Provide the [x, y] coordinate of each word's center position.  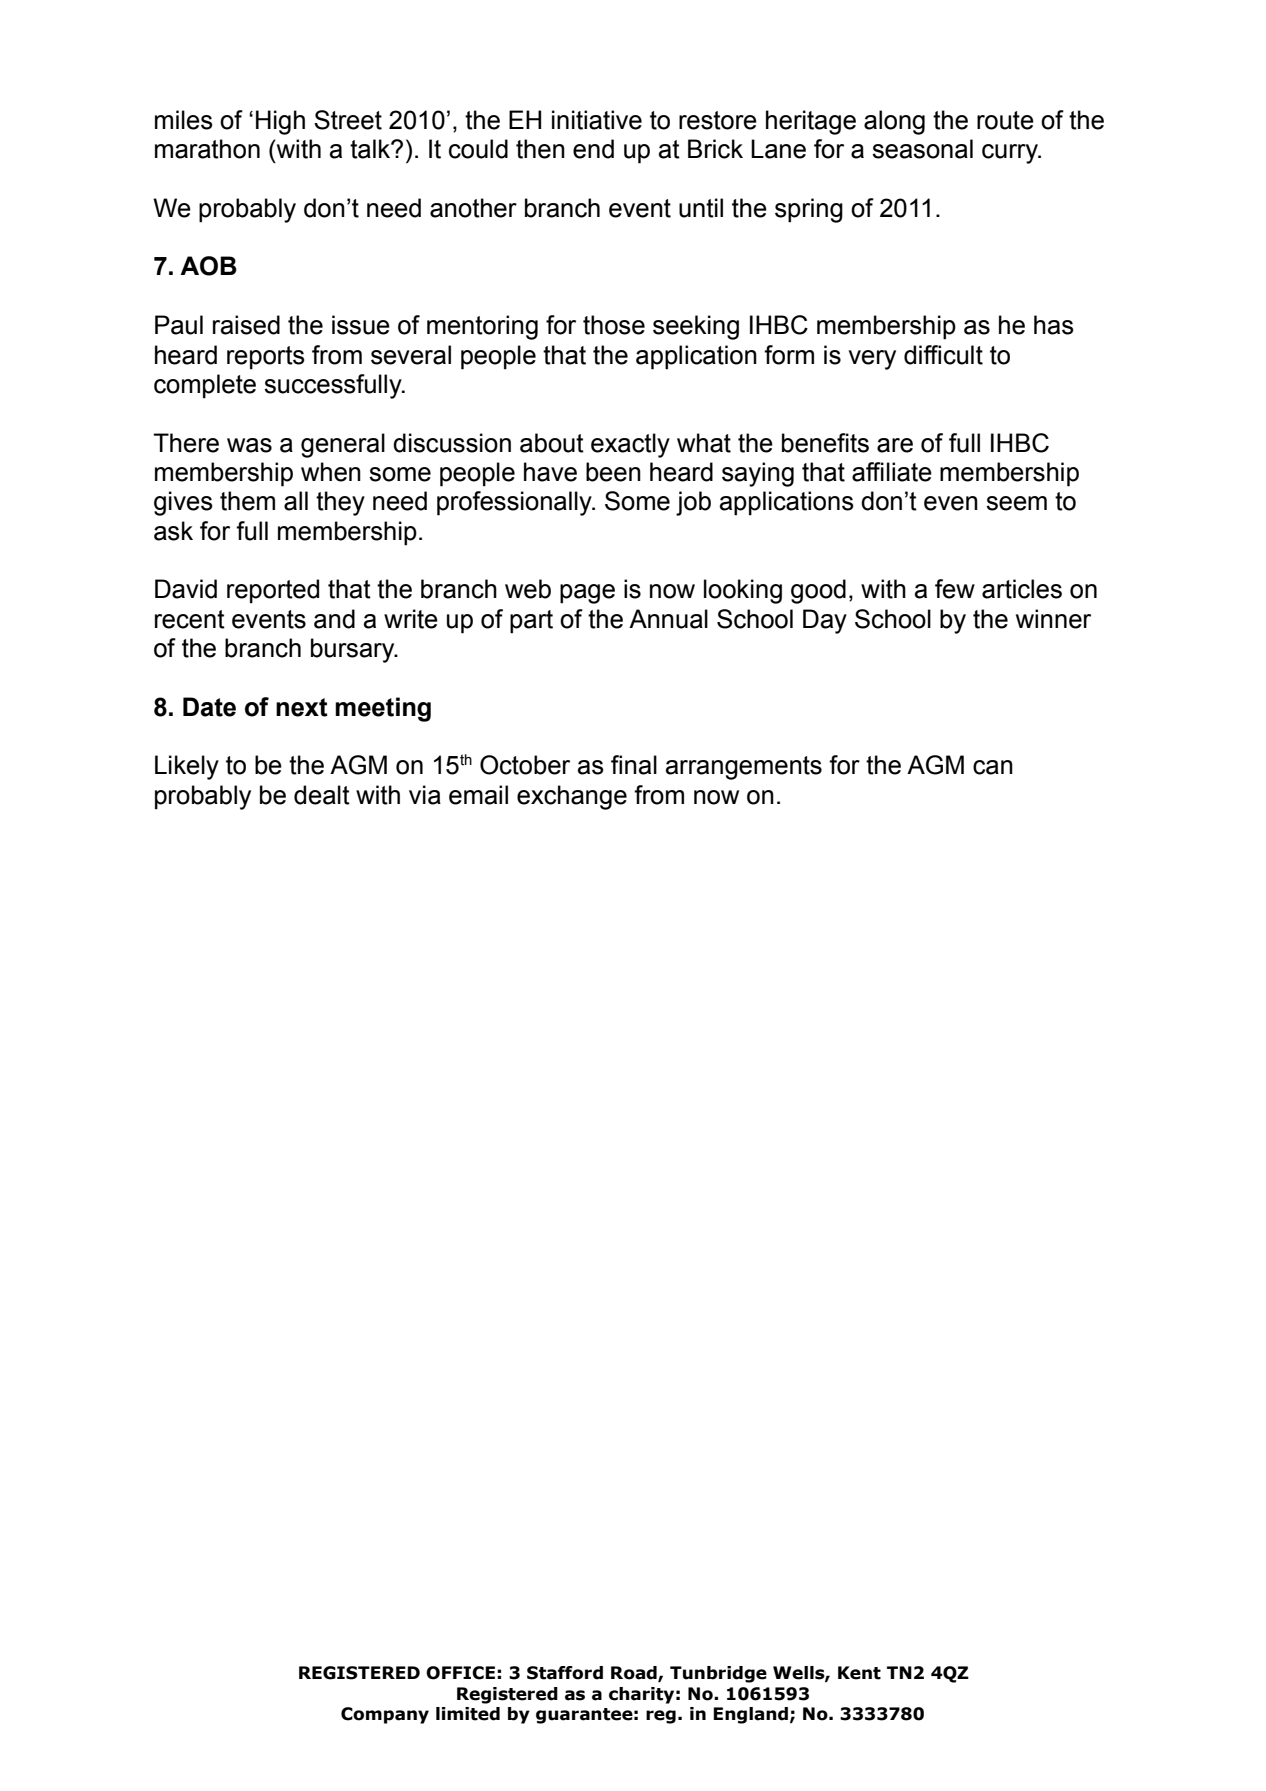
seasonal [922, 149]
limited [468, 1714]
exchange [572, 797]
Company [385, 1715]
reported [273, 591]
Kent [859, 1673]
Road [635, 1673]
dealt [322, 795]
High [280, 122]
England [750, 1715]
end [593, 149]
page [587, 594]
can [993, 767]
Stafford [565, 1673]
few [955, 589]
